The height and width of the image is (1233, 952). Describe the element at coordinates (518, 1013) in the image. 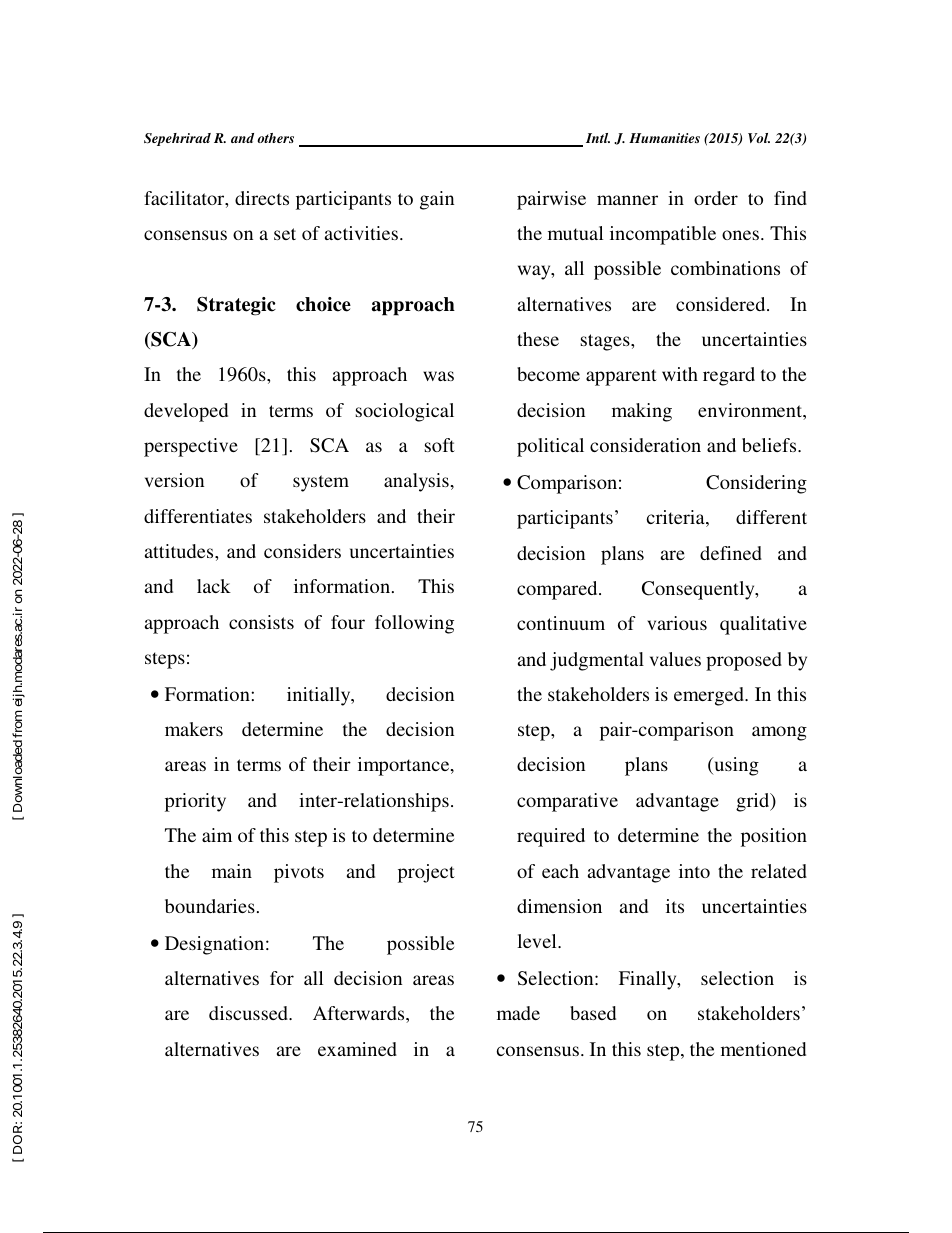

I see `made` at that location.
